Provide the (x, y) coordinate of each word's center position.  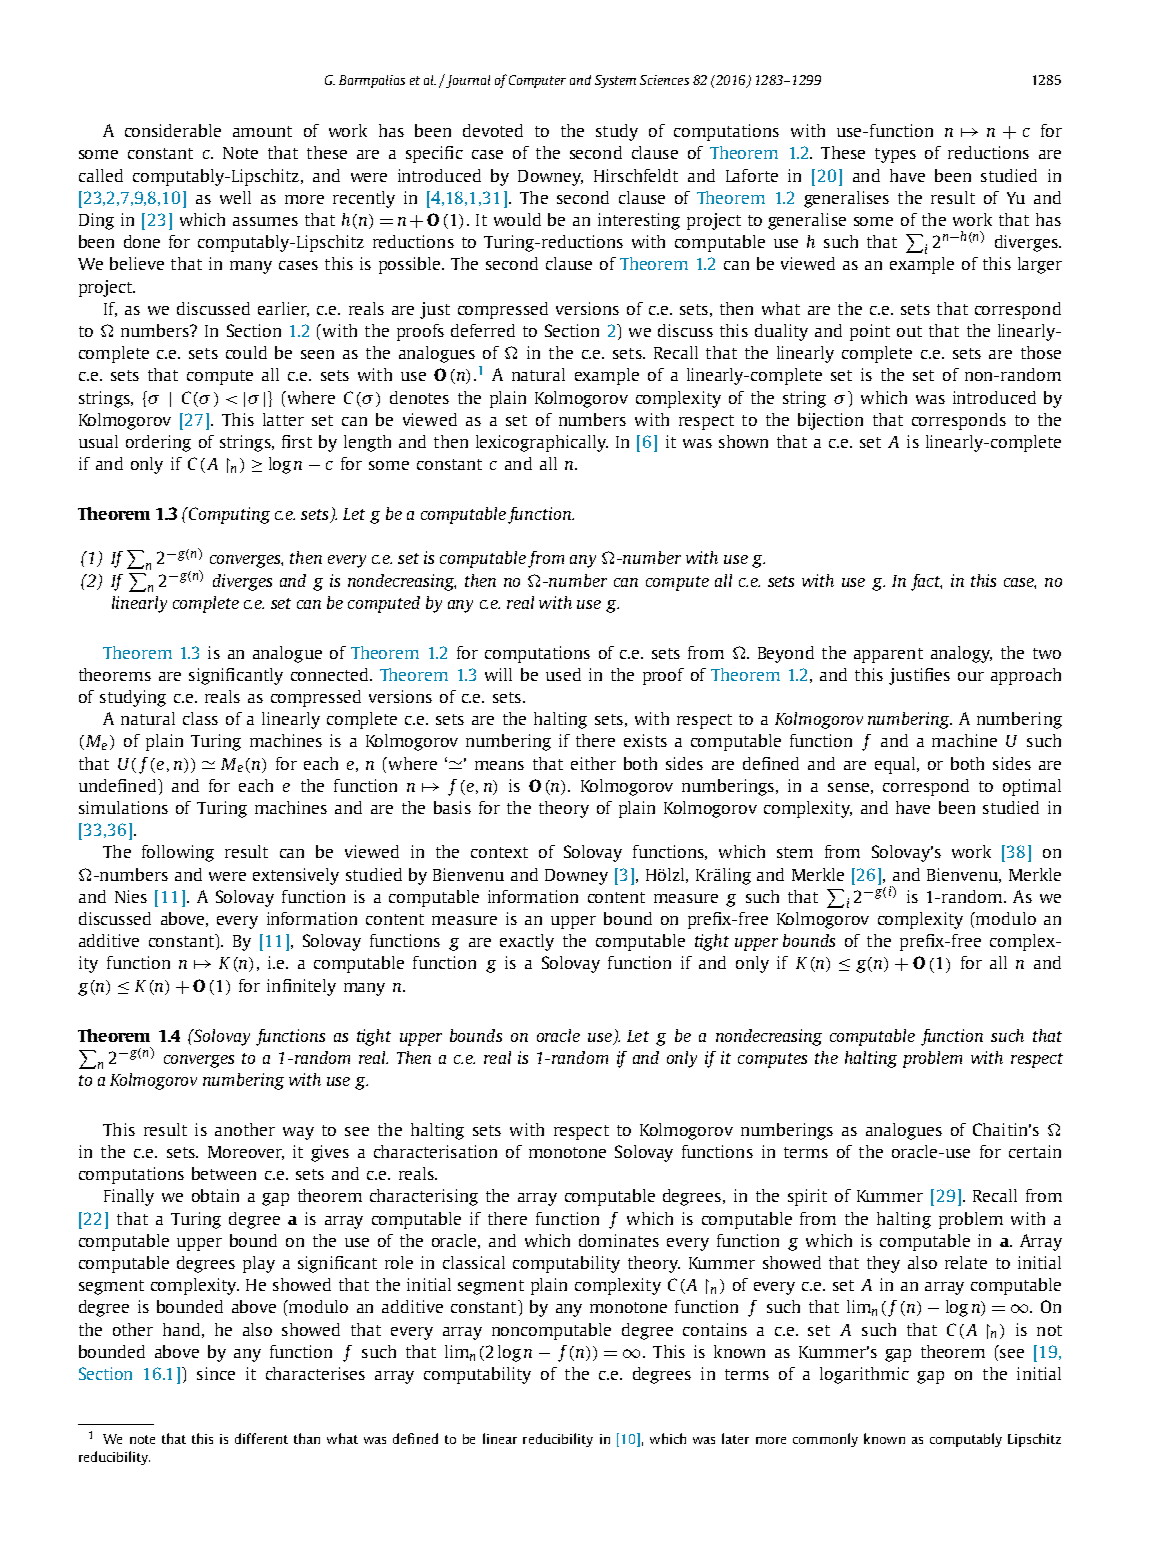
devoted (493, 130)
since (216, 1373)
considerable (173, 130)
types (895, 155)
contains (715, 1329)
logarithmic (864, 1375)
